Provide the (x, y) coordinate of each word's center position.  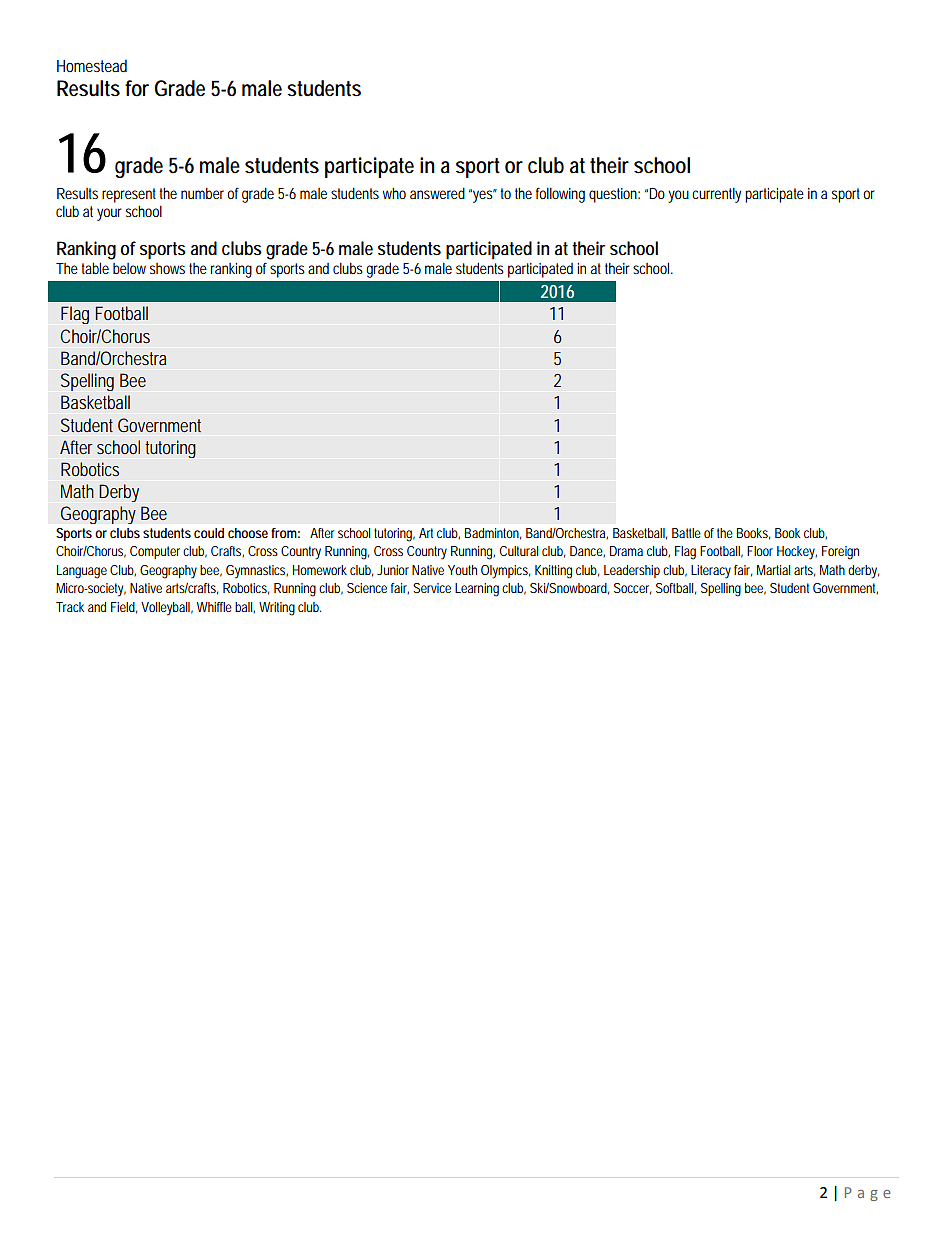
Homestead (92, 65)
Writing (277, 609)
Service (432, 588)
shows (167, 268)
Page (867, 1194)
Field (123, 607)
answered (437, 193)
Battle (686, 533)
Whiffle (214, 607)
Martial (773, 570)
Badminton (492, 533)
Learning (477, 590)
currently (716, 195)
